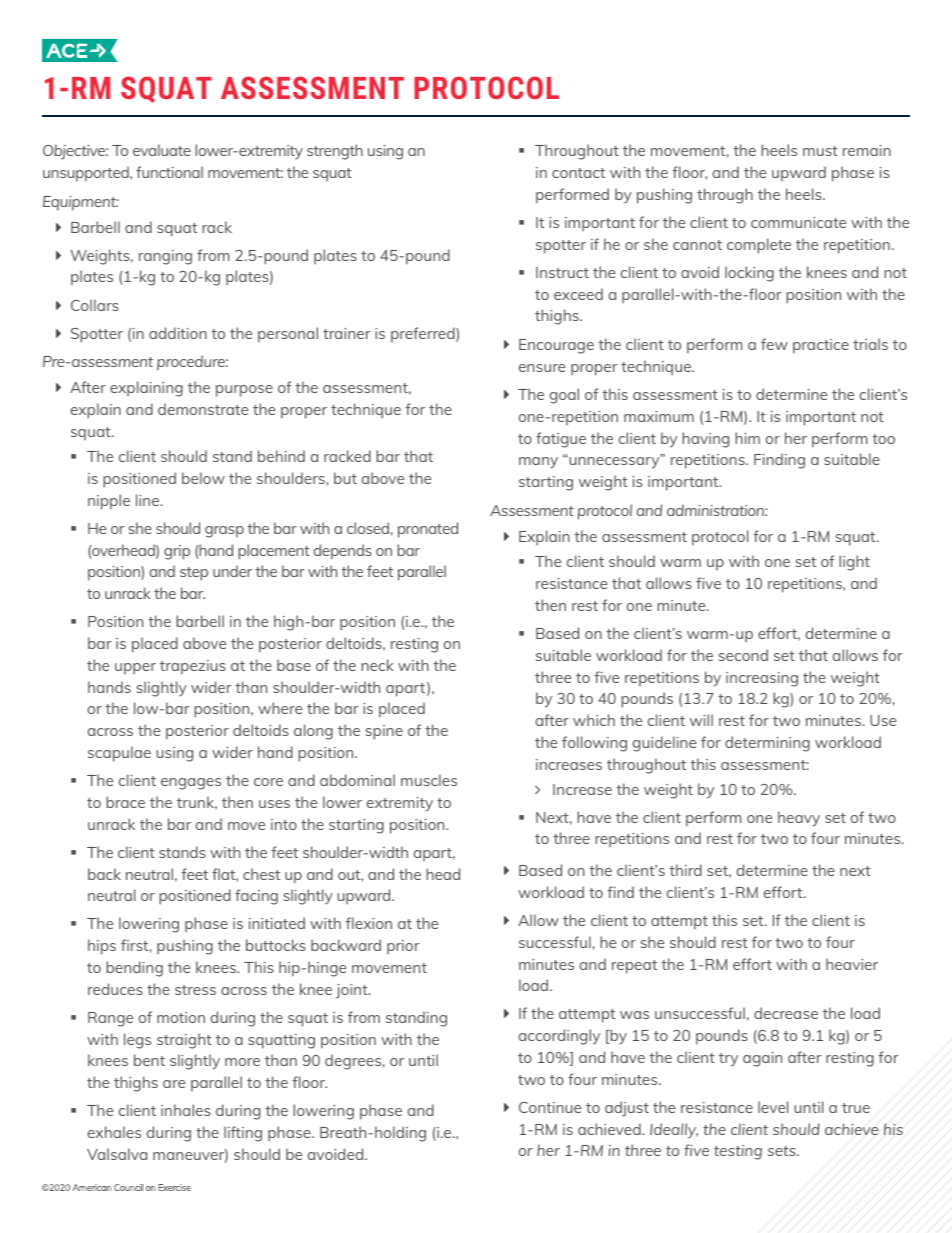 Image resolution: width=952 pixels, height=1233 pixels. What do you see at coordinates (186, 1110) in the image?
I see `inhales` at bounding box center [186, 1110].
